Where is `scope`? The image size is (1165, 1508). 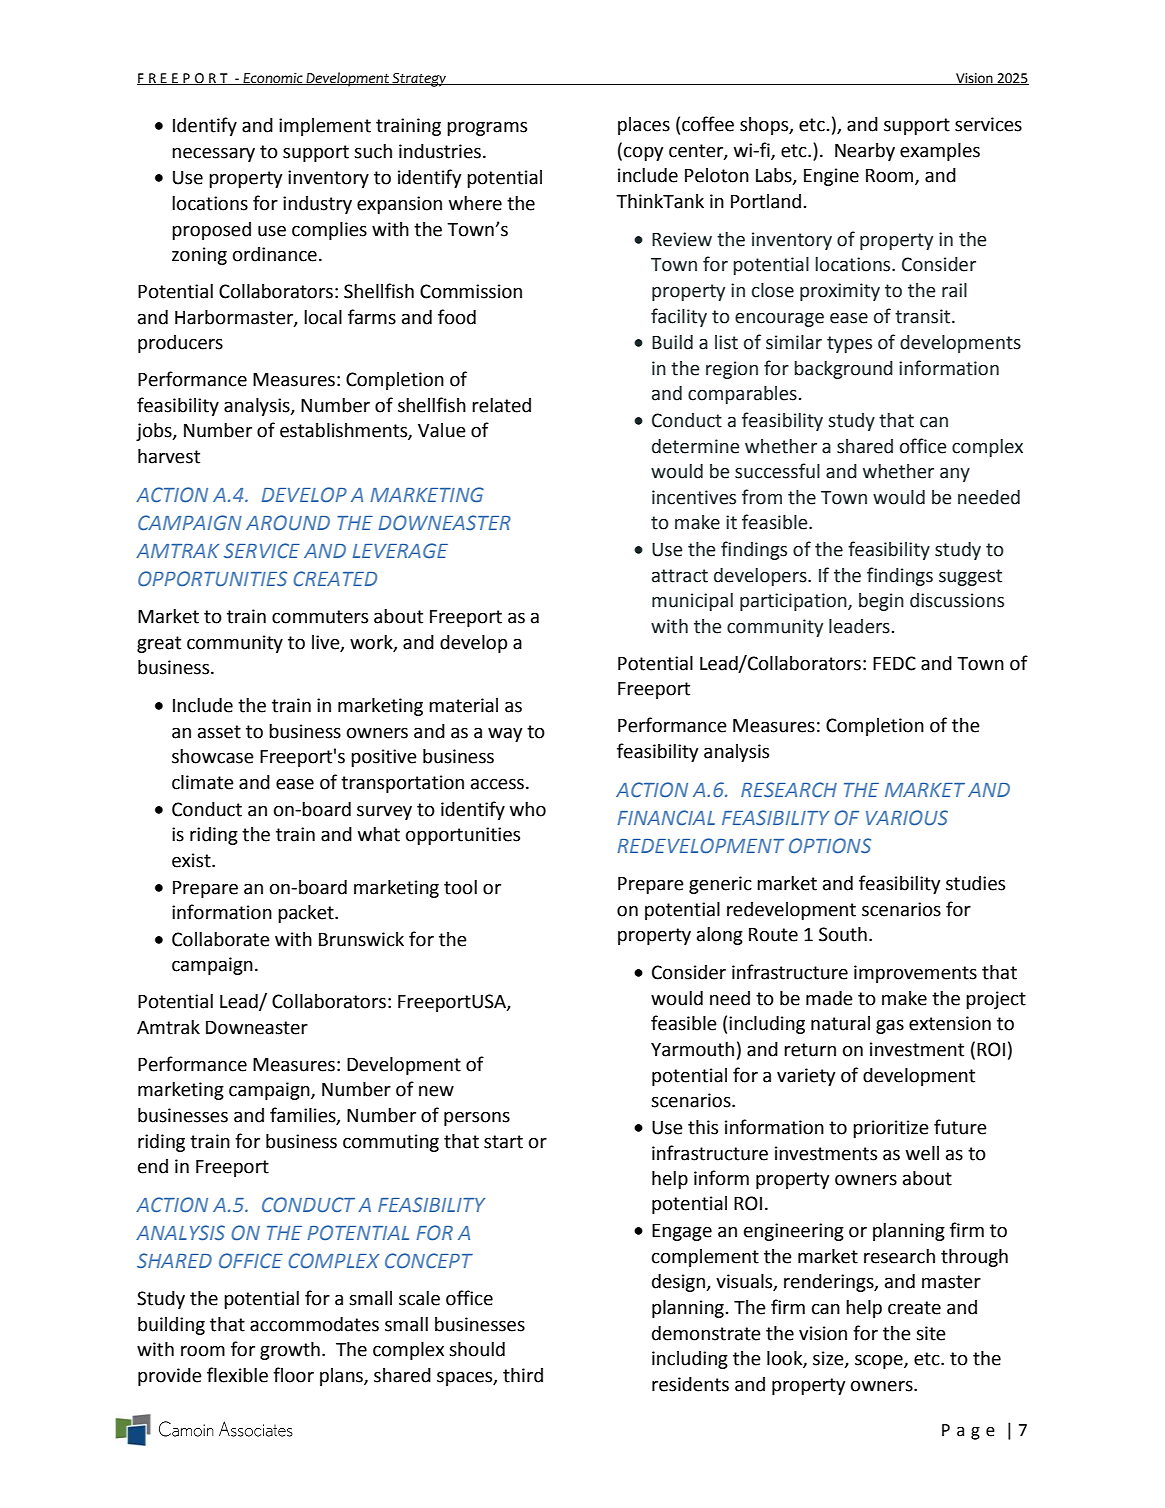
scope is located at coordinates (880, 1362).
